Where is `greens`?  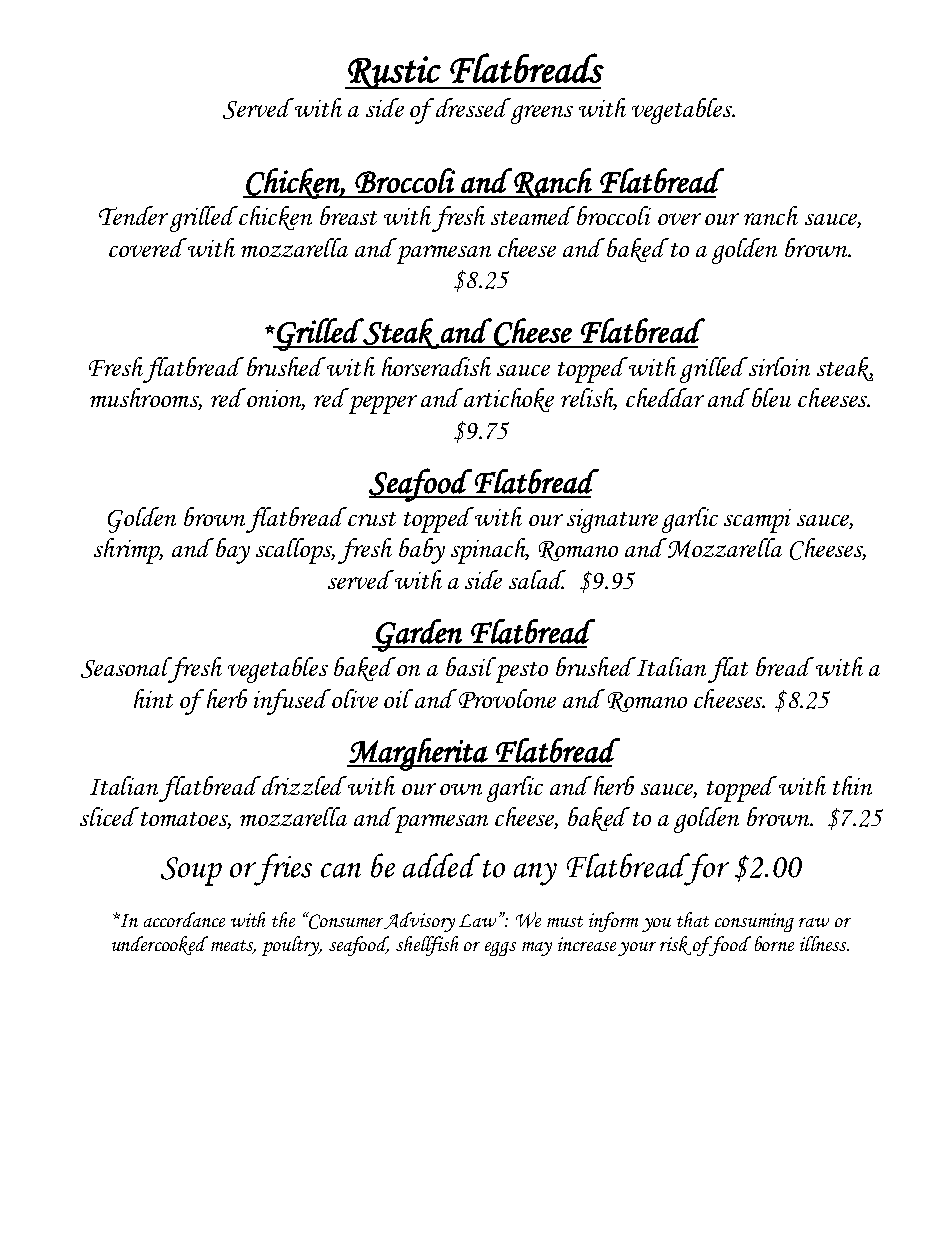 greens is located at coordinates (542, 114).
